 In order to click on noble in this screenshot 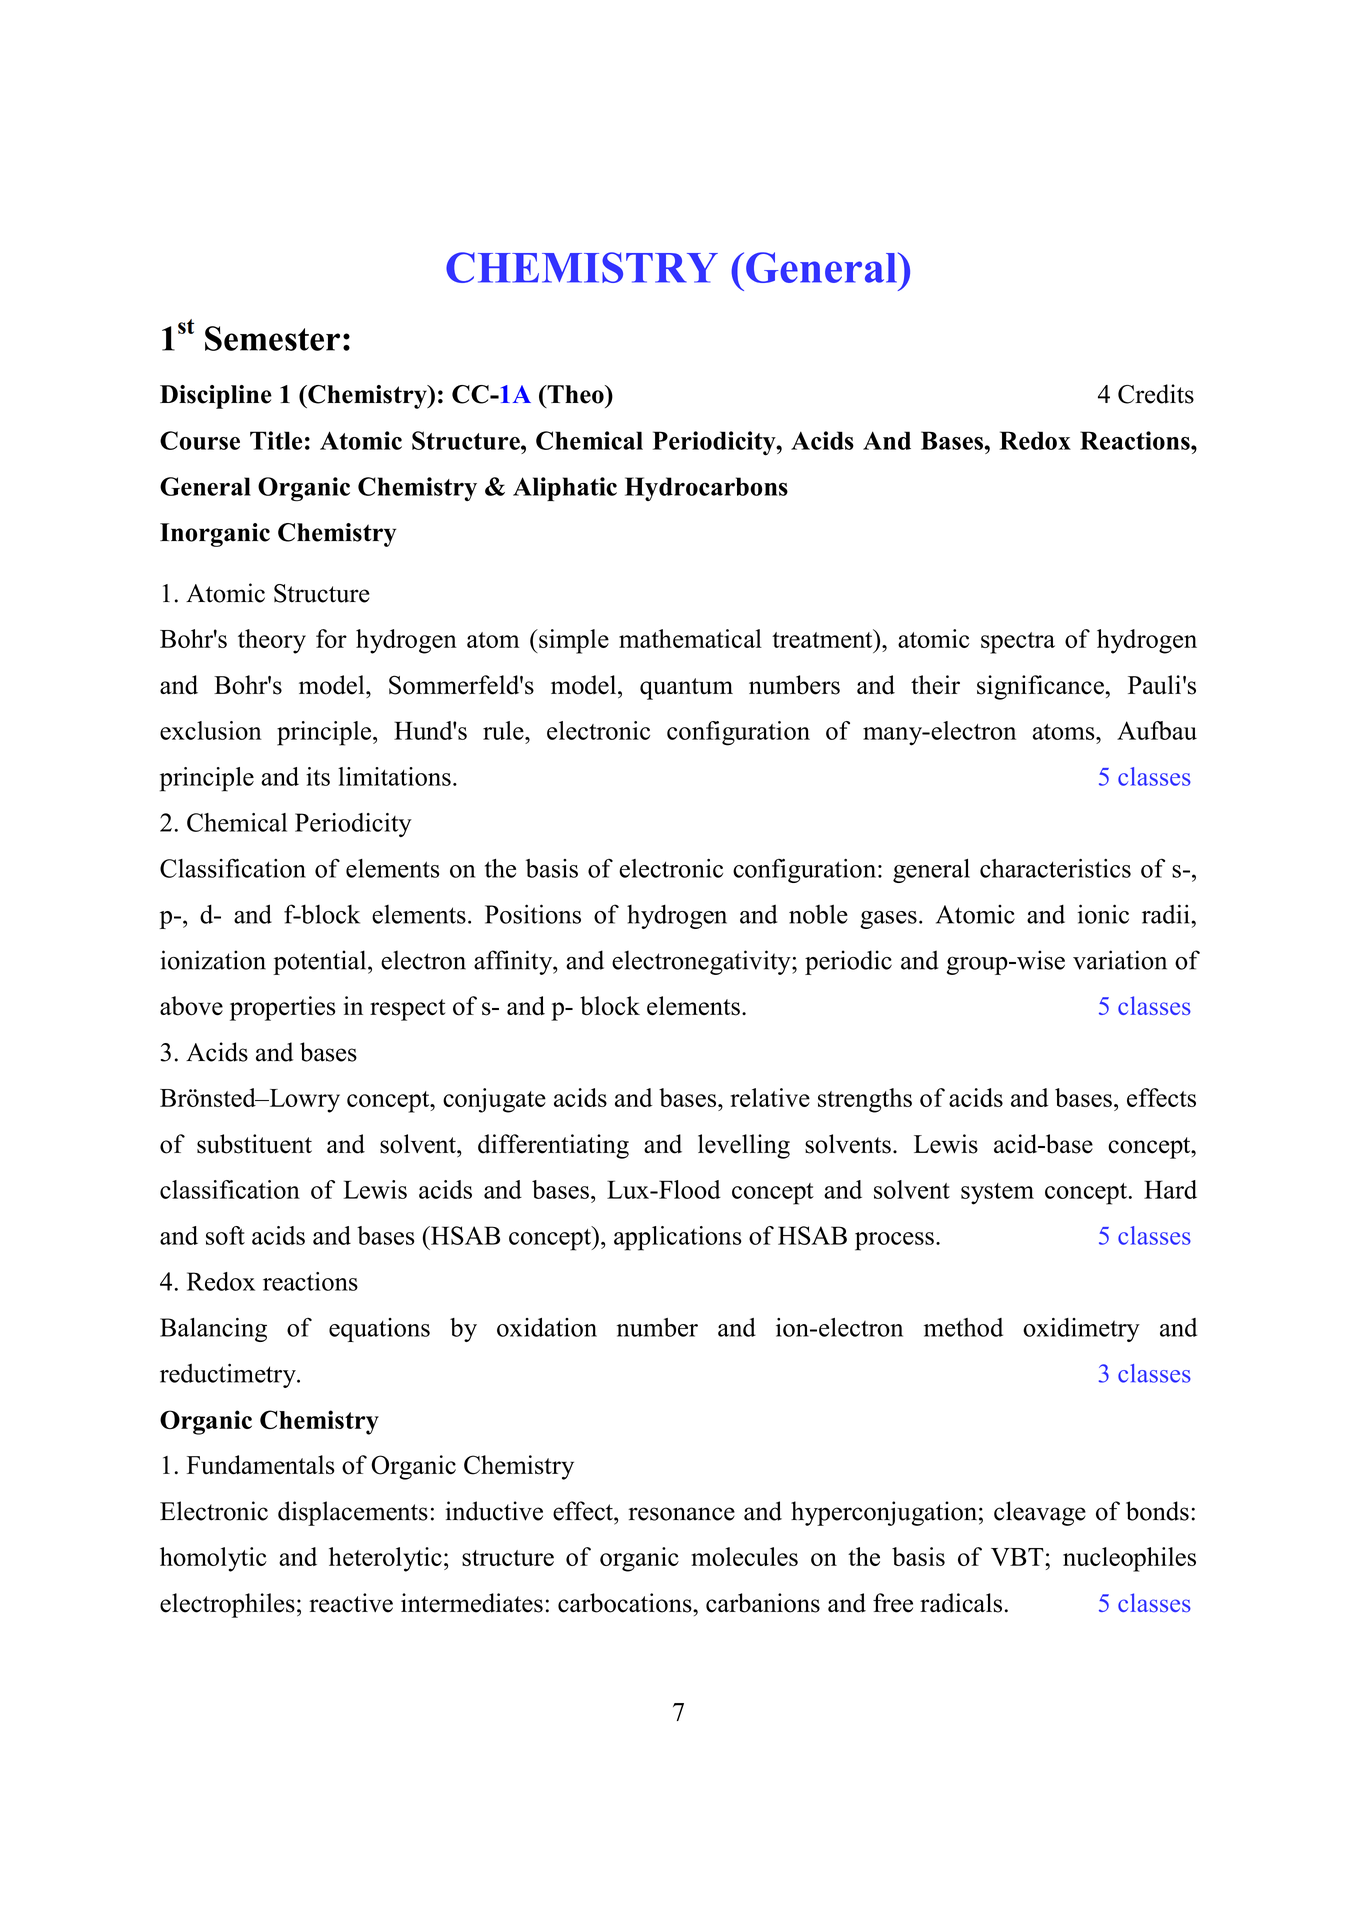, I will do `click(818, 914)`.
